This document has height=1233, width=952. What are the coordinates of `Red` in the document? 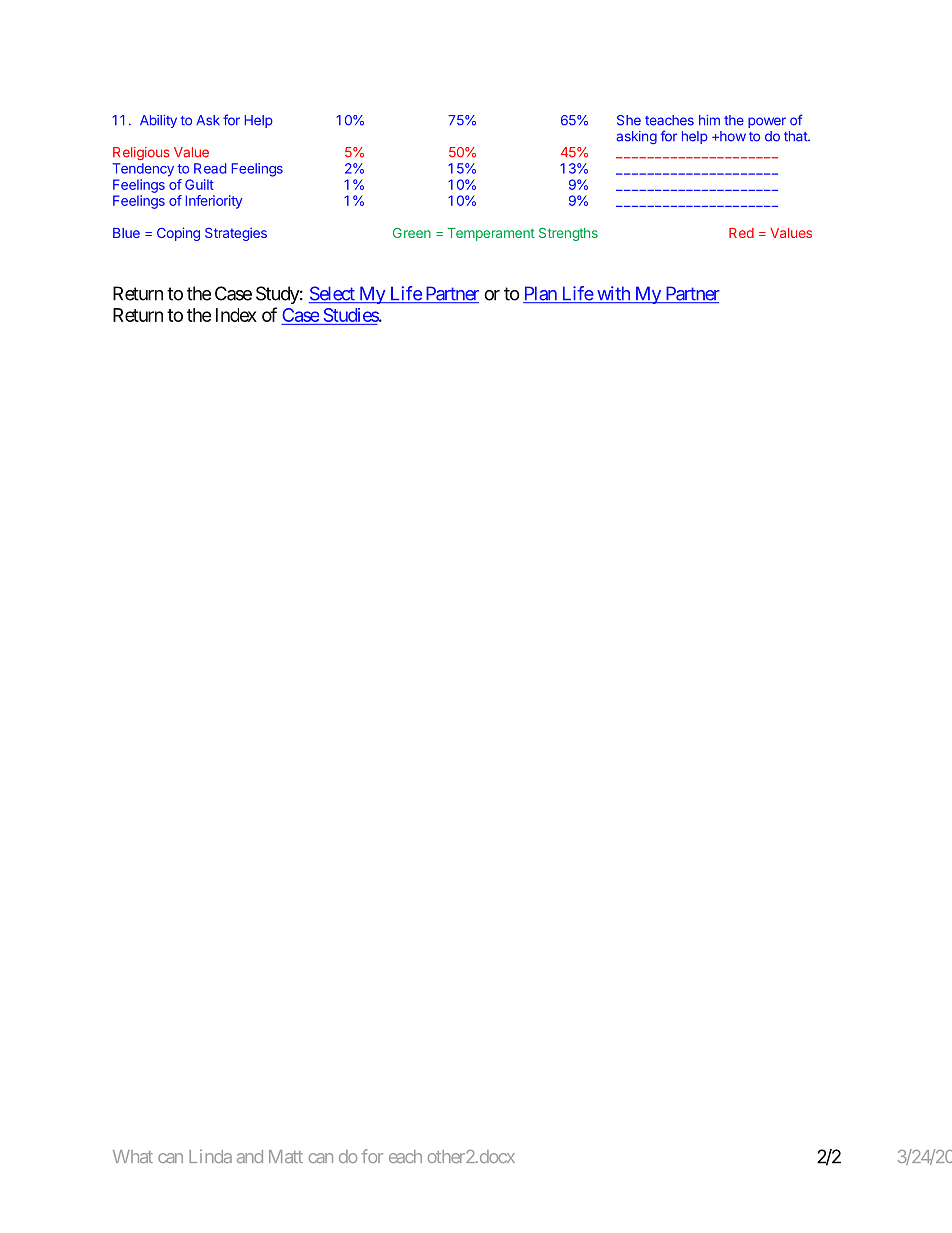 It's located at (741, 233).
